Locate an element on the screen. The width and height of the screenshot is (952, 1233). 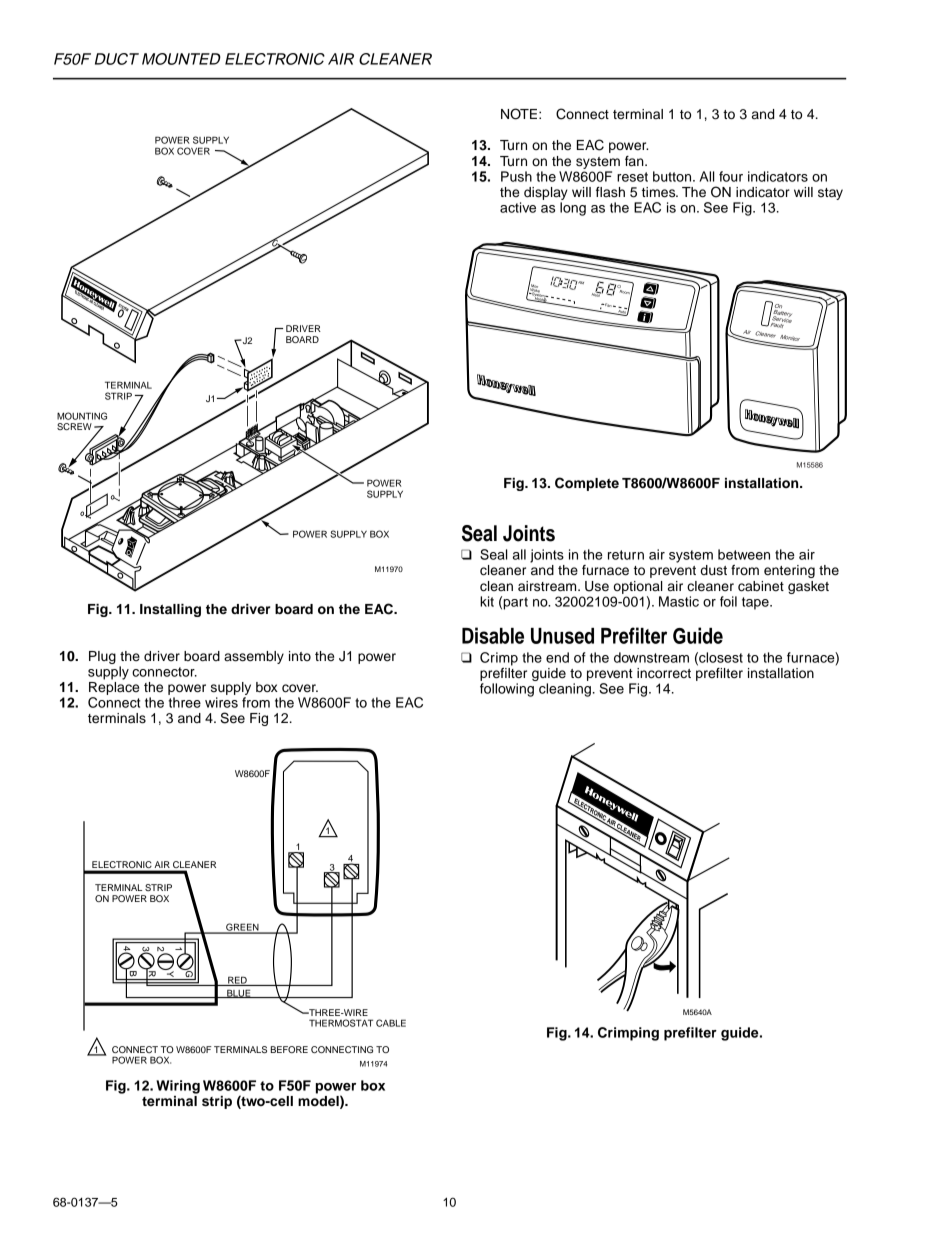
Push is located at coordinates (516, 176).
